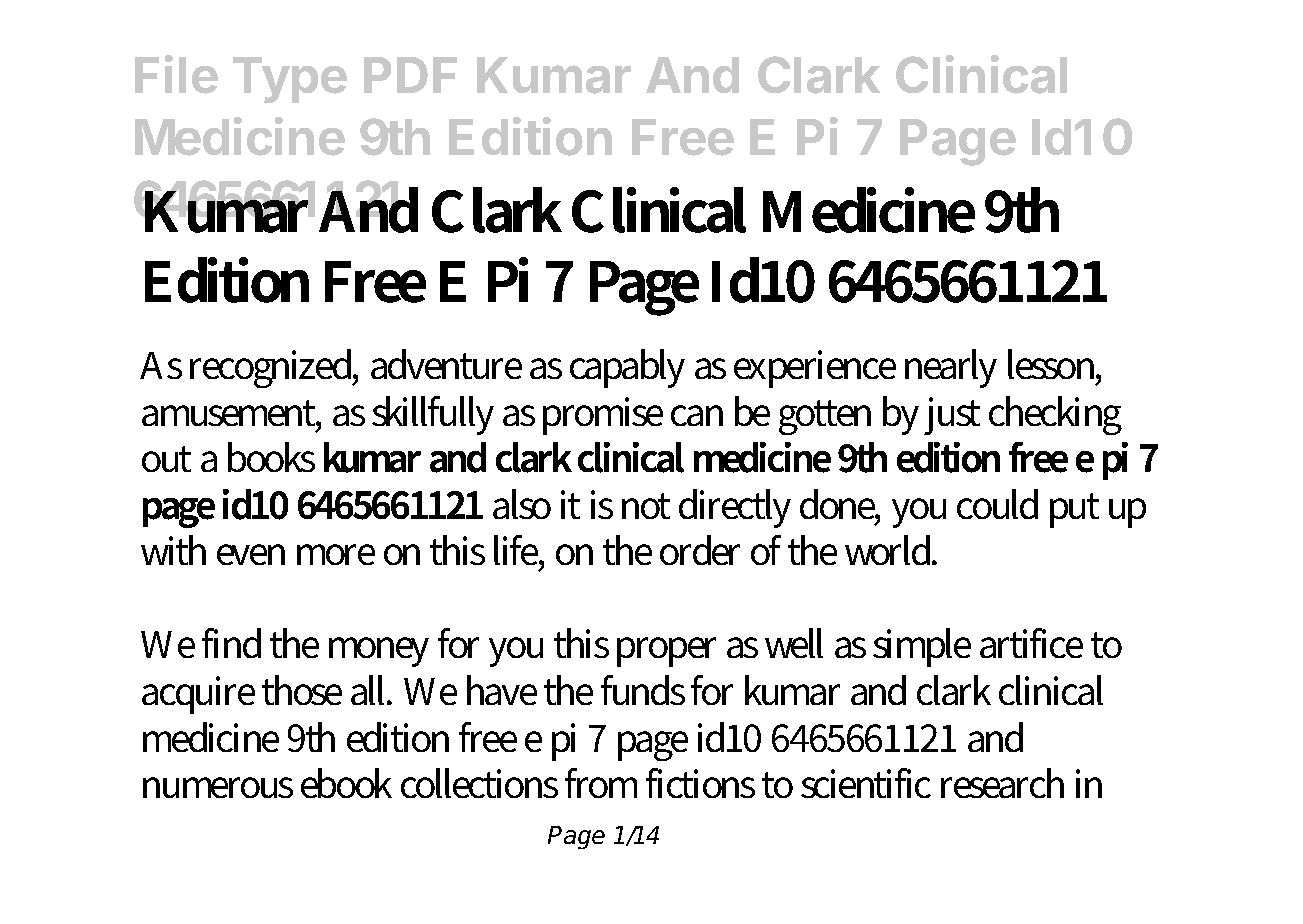 This page has width=1303, height=924. I want to click on proper, so click(666, 652).
